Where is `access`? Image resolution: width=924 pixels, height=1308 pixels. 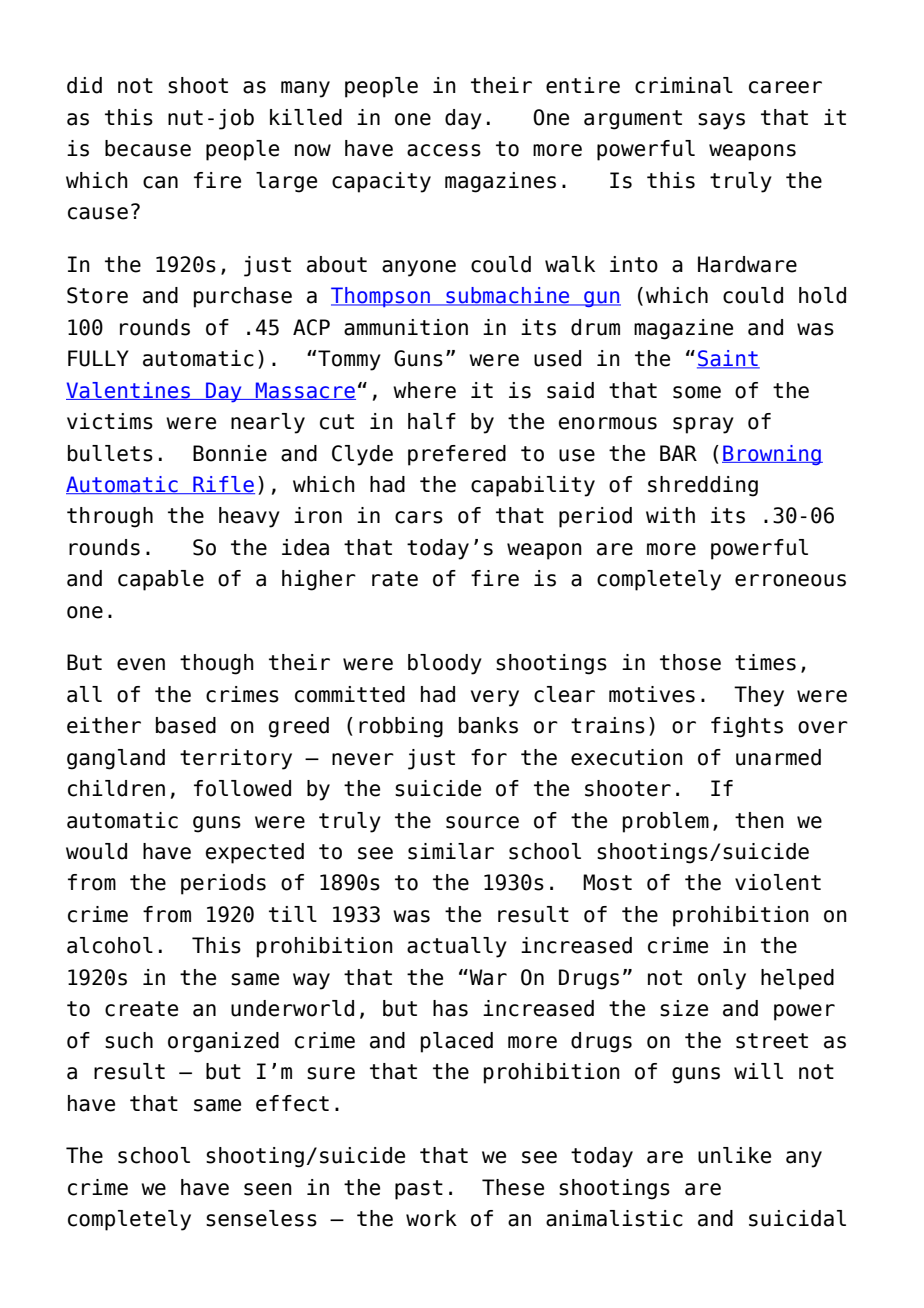
access is located at coordinates (444, 150).
